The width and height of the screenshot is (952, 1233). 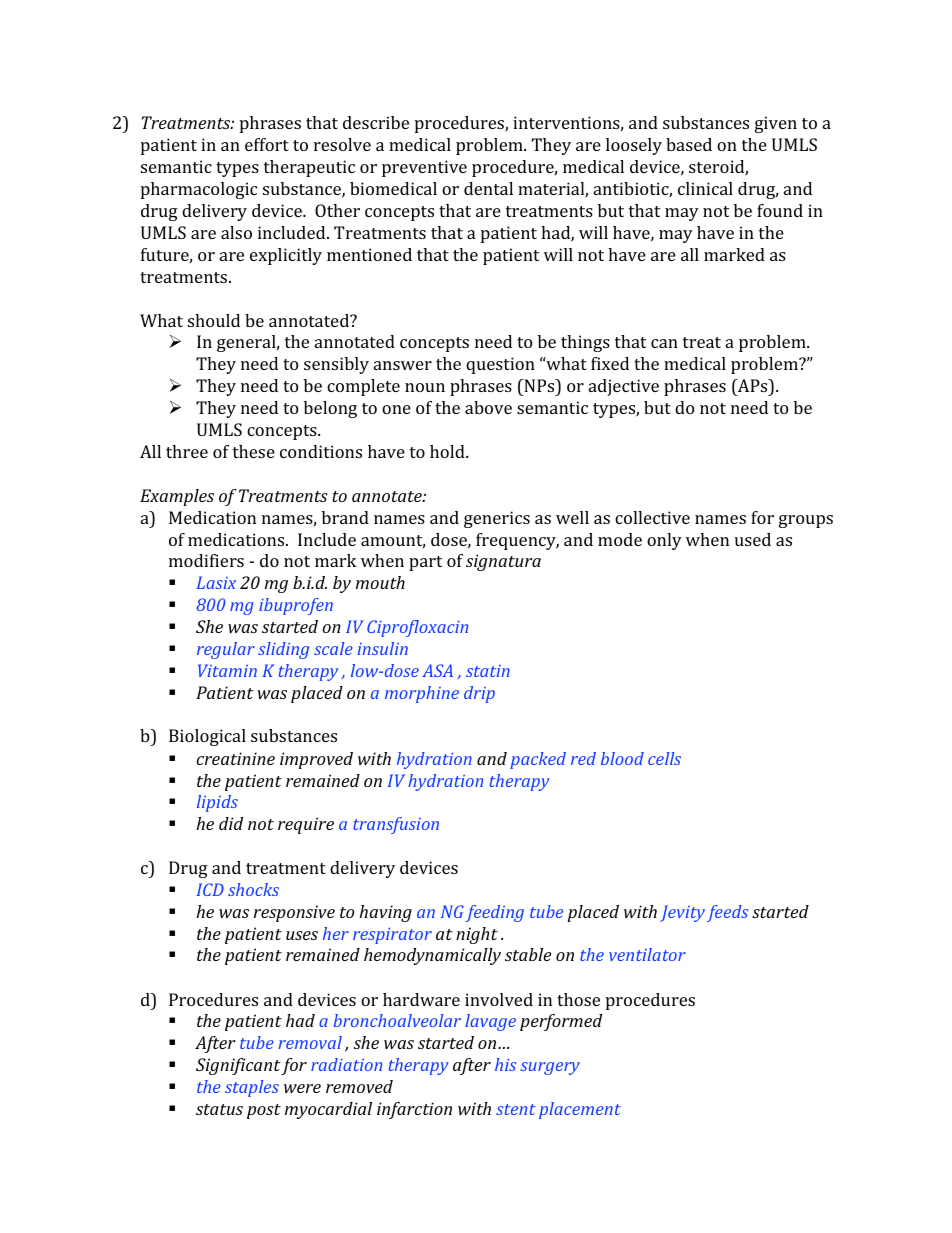 What do you see at coordinates (624, 387) in the screenshot?
I see `adjective` at bounding box center [624, 387].
